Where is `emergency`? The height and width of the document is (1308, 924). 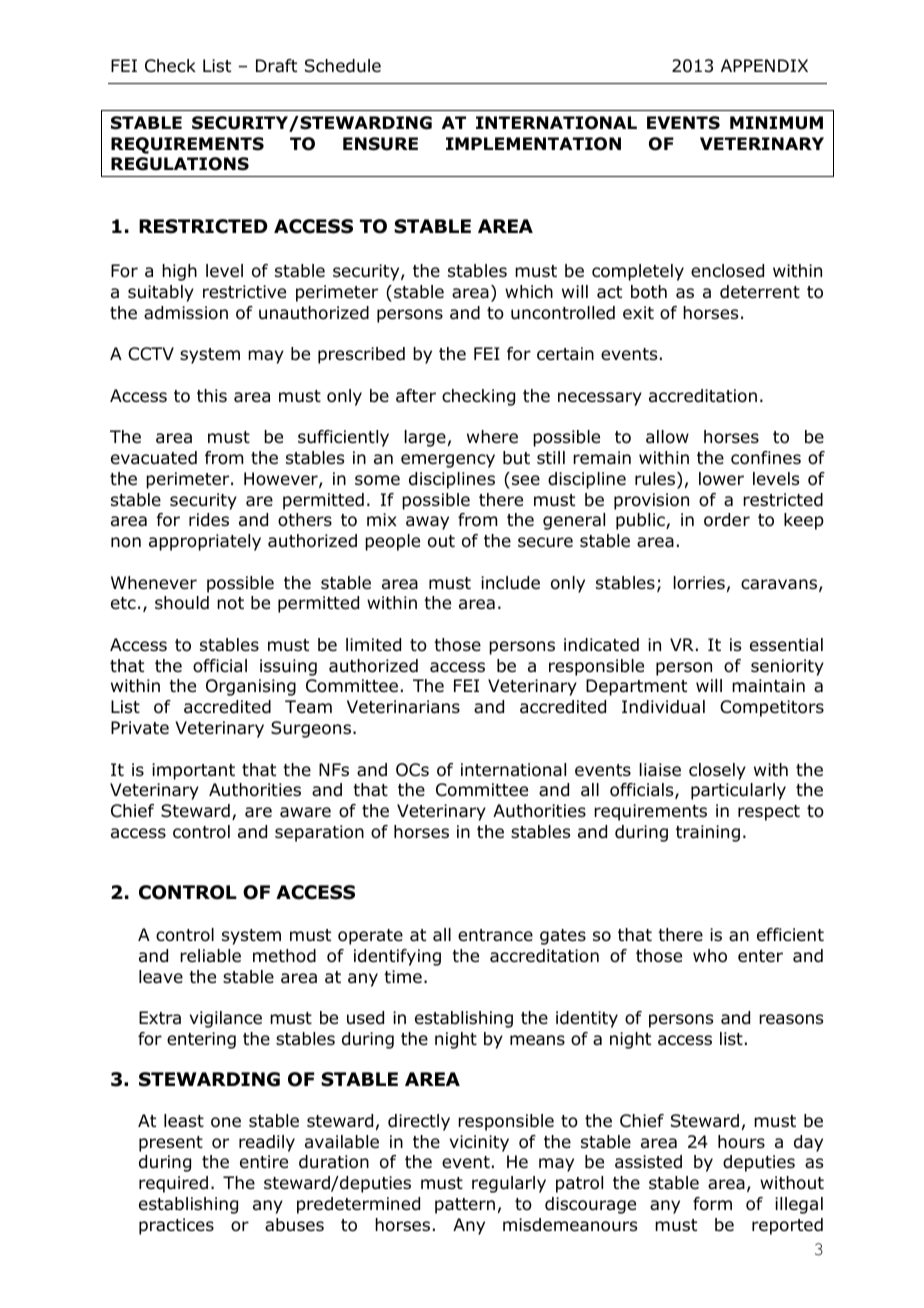
emergency is located at coordinates (448, 461).
